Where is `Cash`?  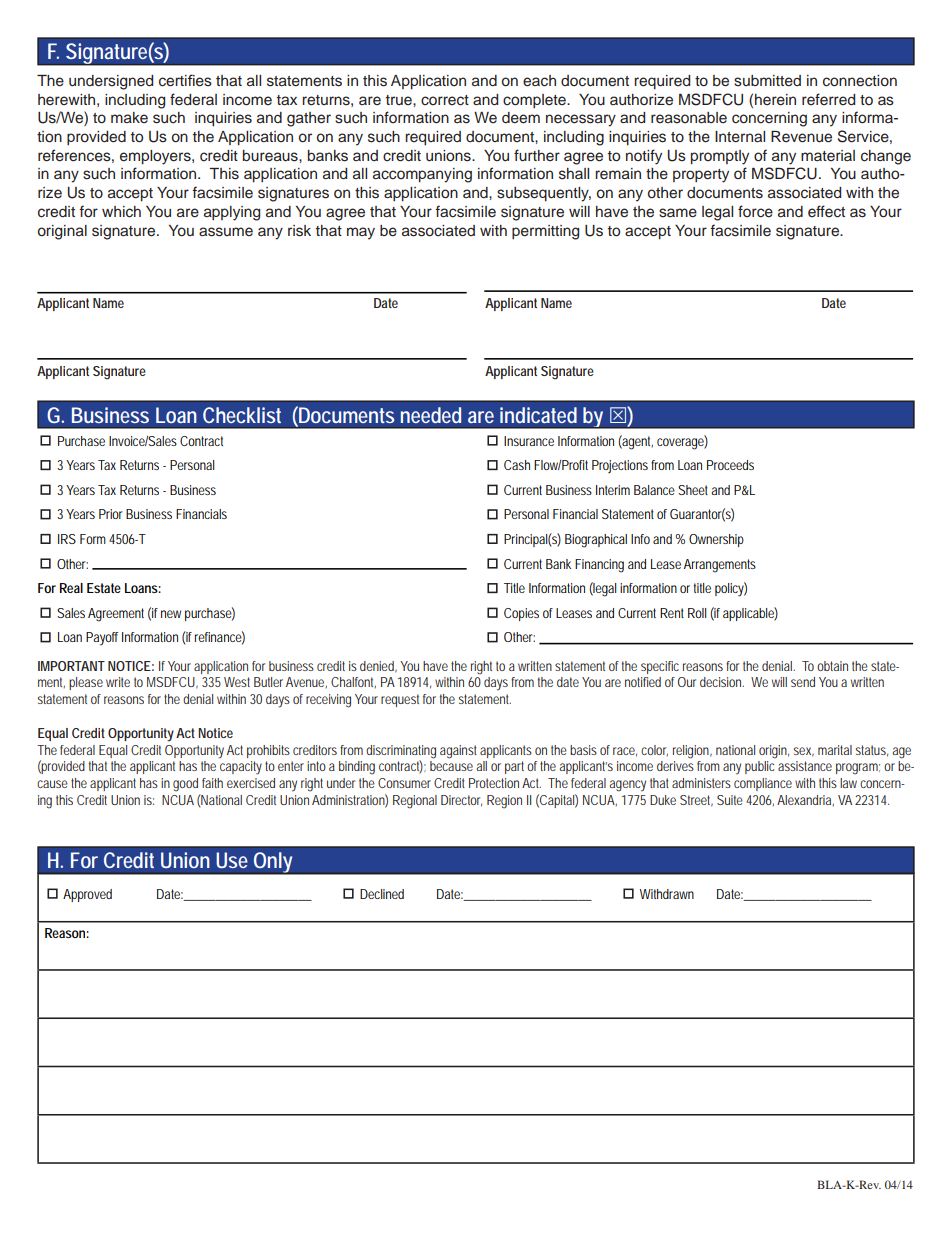 Cash is located at coordinates (517, 465).
